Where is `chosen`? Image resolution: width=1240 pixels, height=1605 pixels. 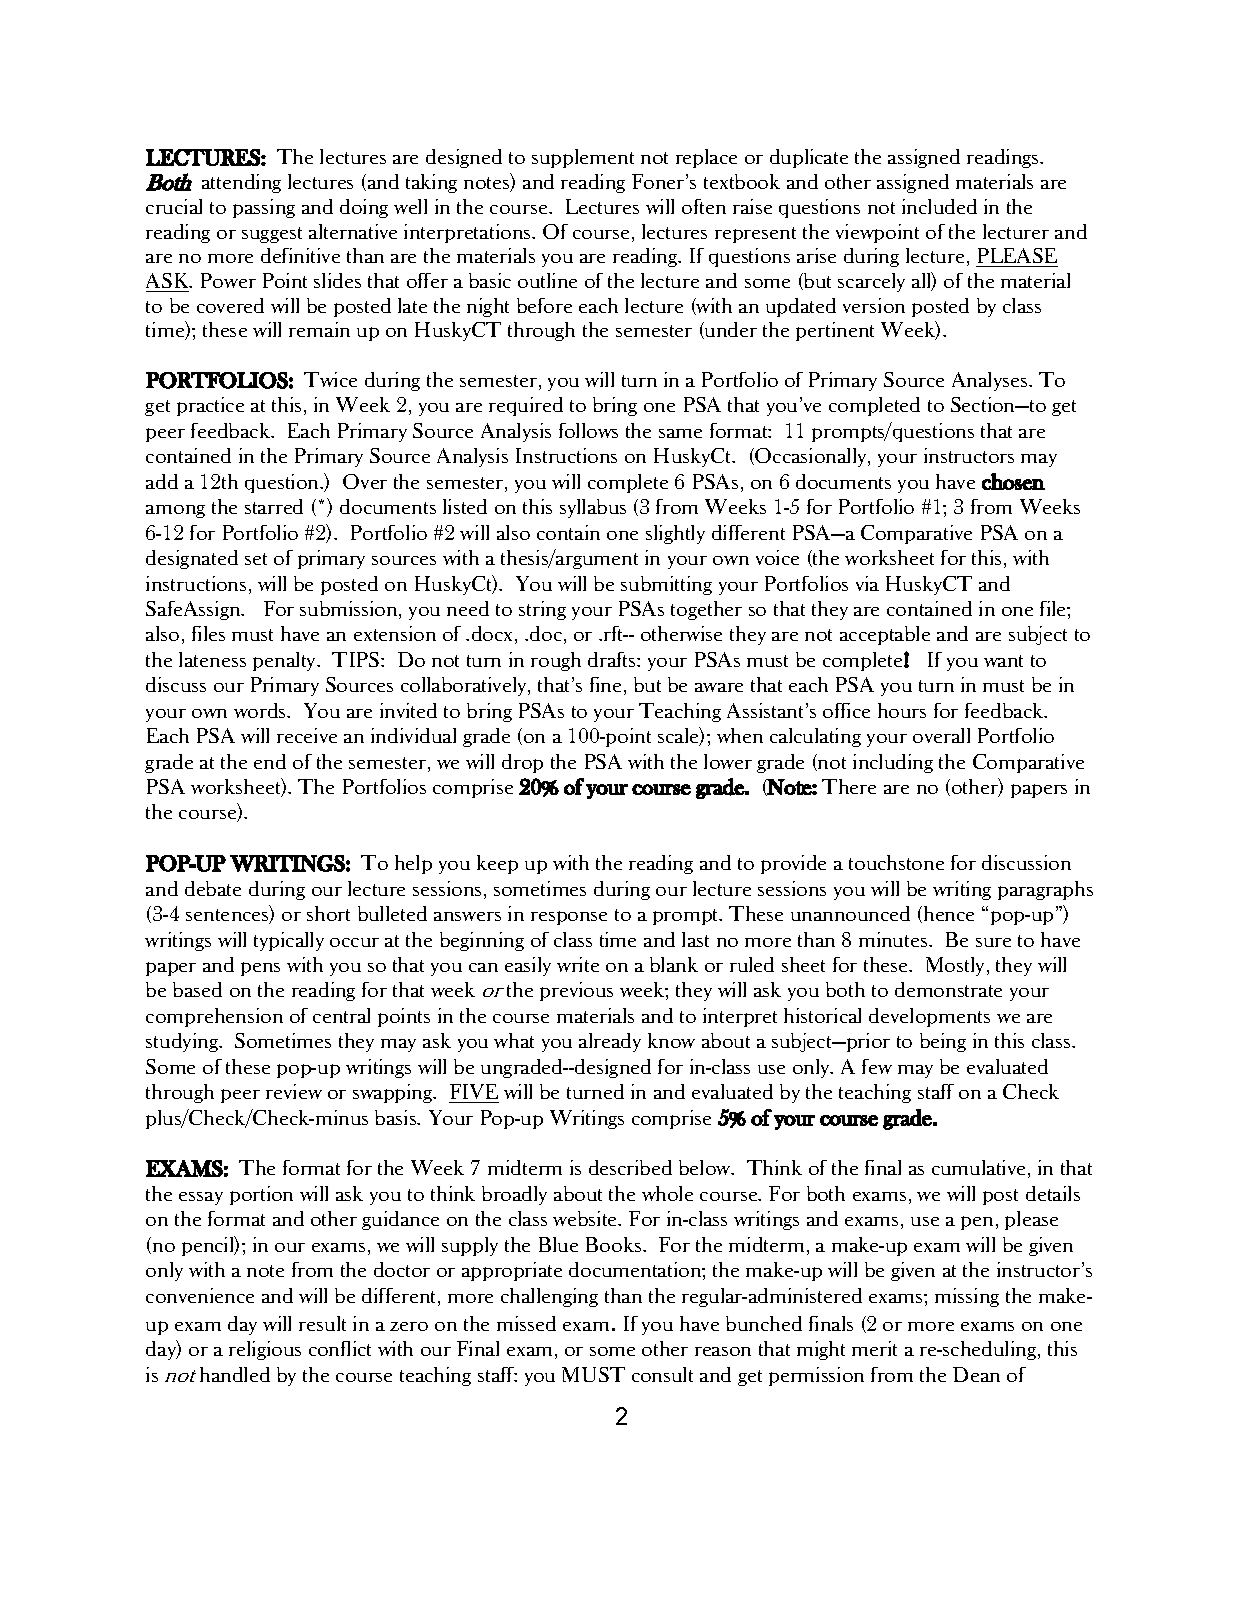
chosen is located at coordinates (1013, 481).
